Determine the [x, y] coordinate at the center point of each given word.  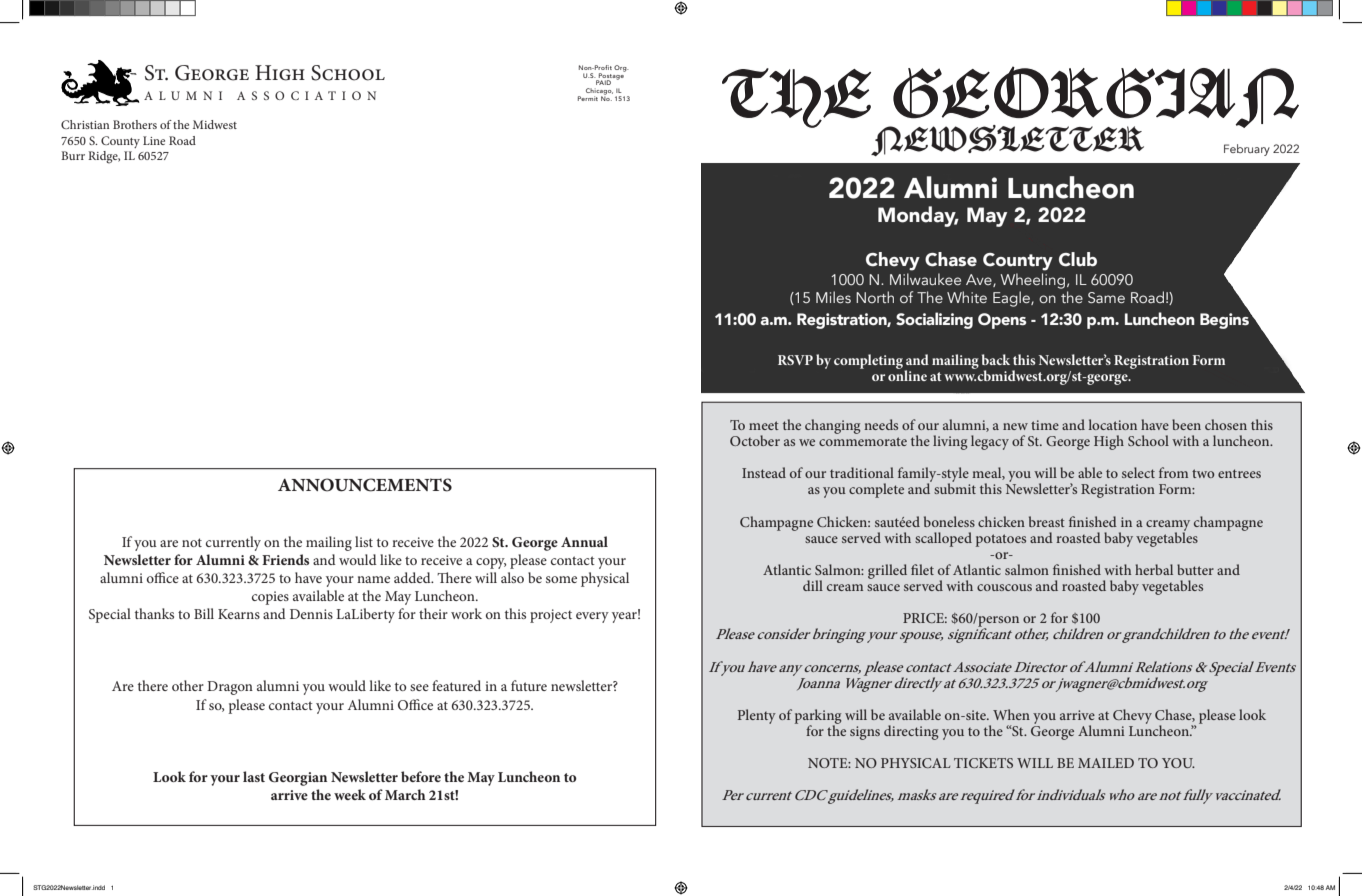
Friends [285, 559]
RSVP [795, 360]
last [254, 776]
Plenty [757, 716]
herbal [1154, 569]
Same [1106, 297]
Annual [584, 541]
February [1247, 150]
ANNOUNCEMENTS [365, 485]
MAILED [1106, 763]
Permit [588, 98]
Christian [85, 124]
